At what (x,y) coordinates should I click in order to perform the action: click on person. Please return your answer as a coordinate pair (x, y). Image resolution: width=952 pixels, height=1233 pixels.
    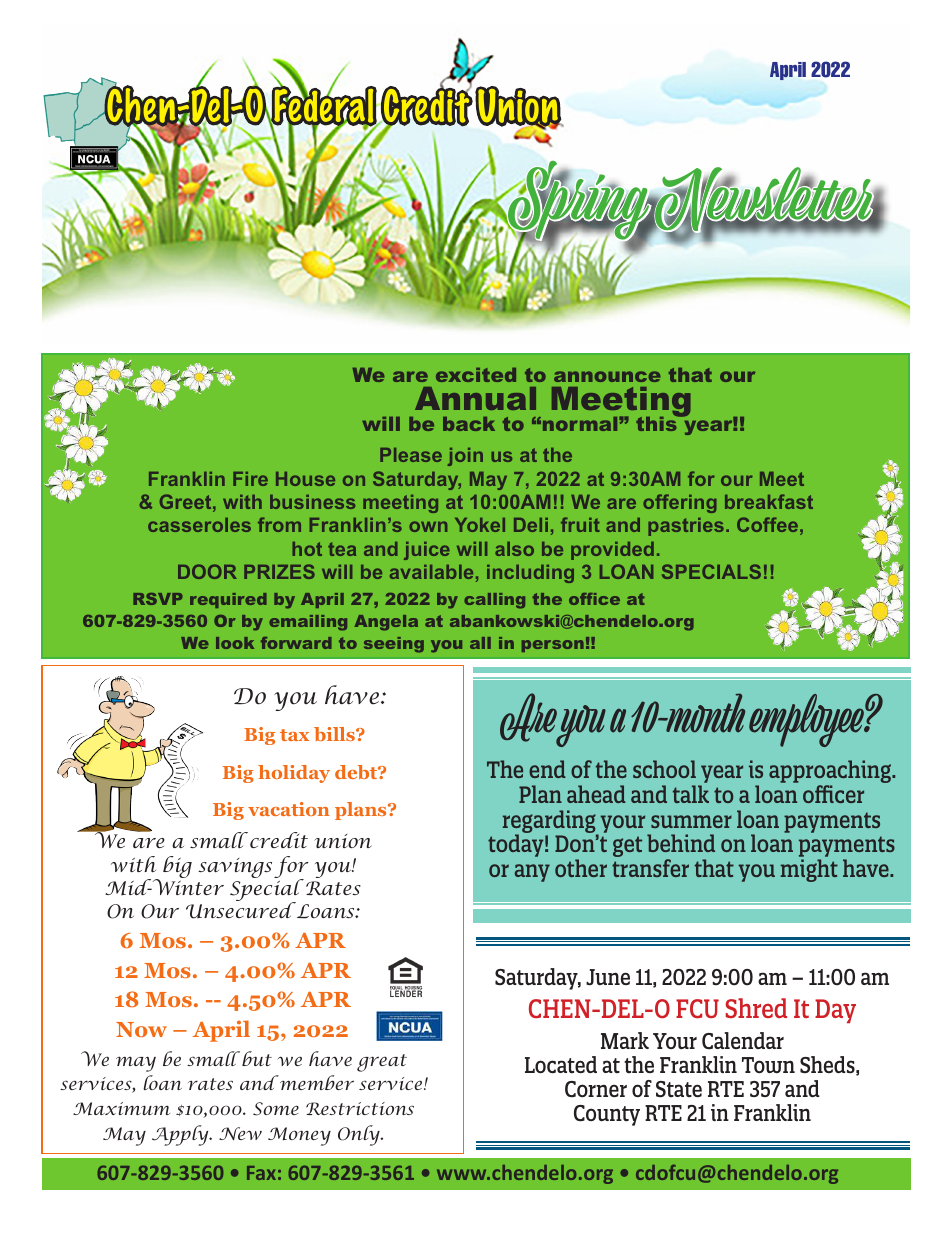
    Looking at the image, I should click on (553, 646).
